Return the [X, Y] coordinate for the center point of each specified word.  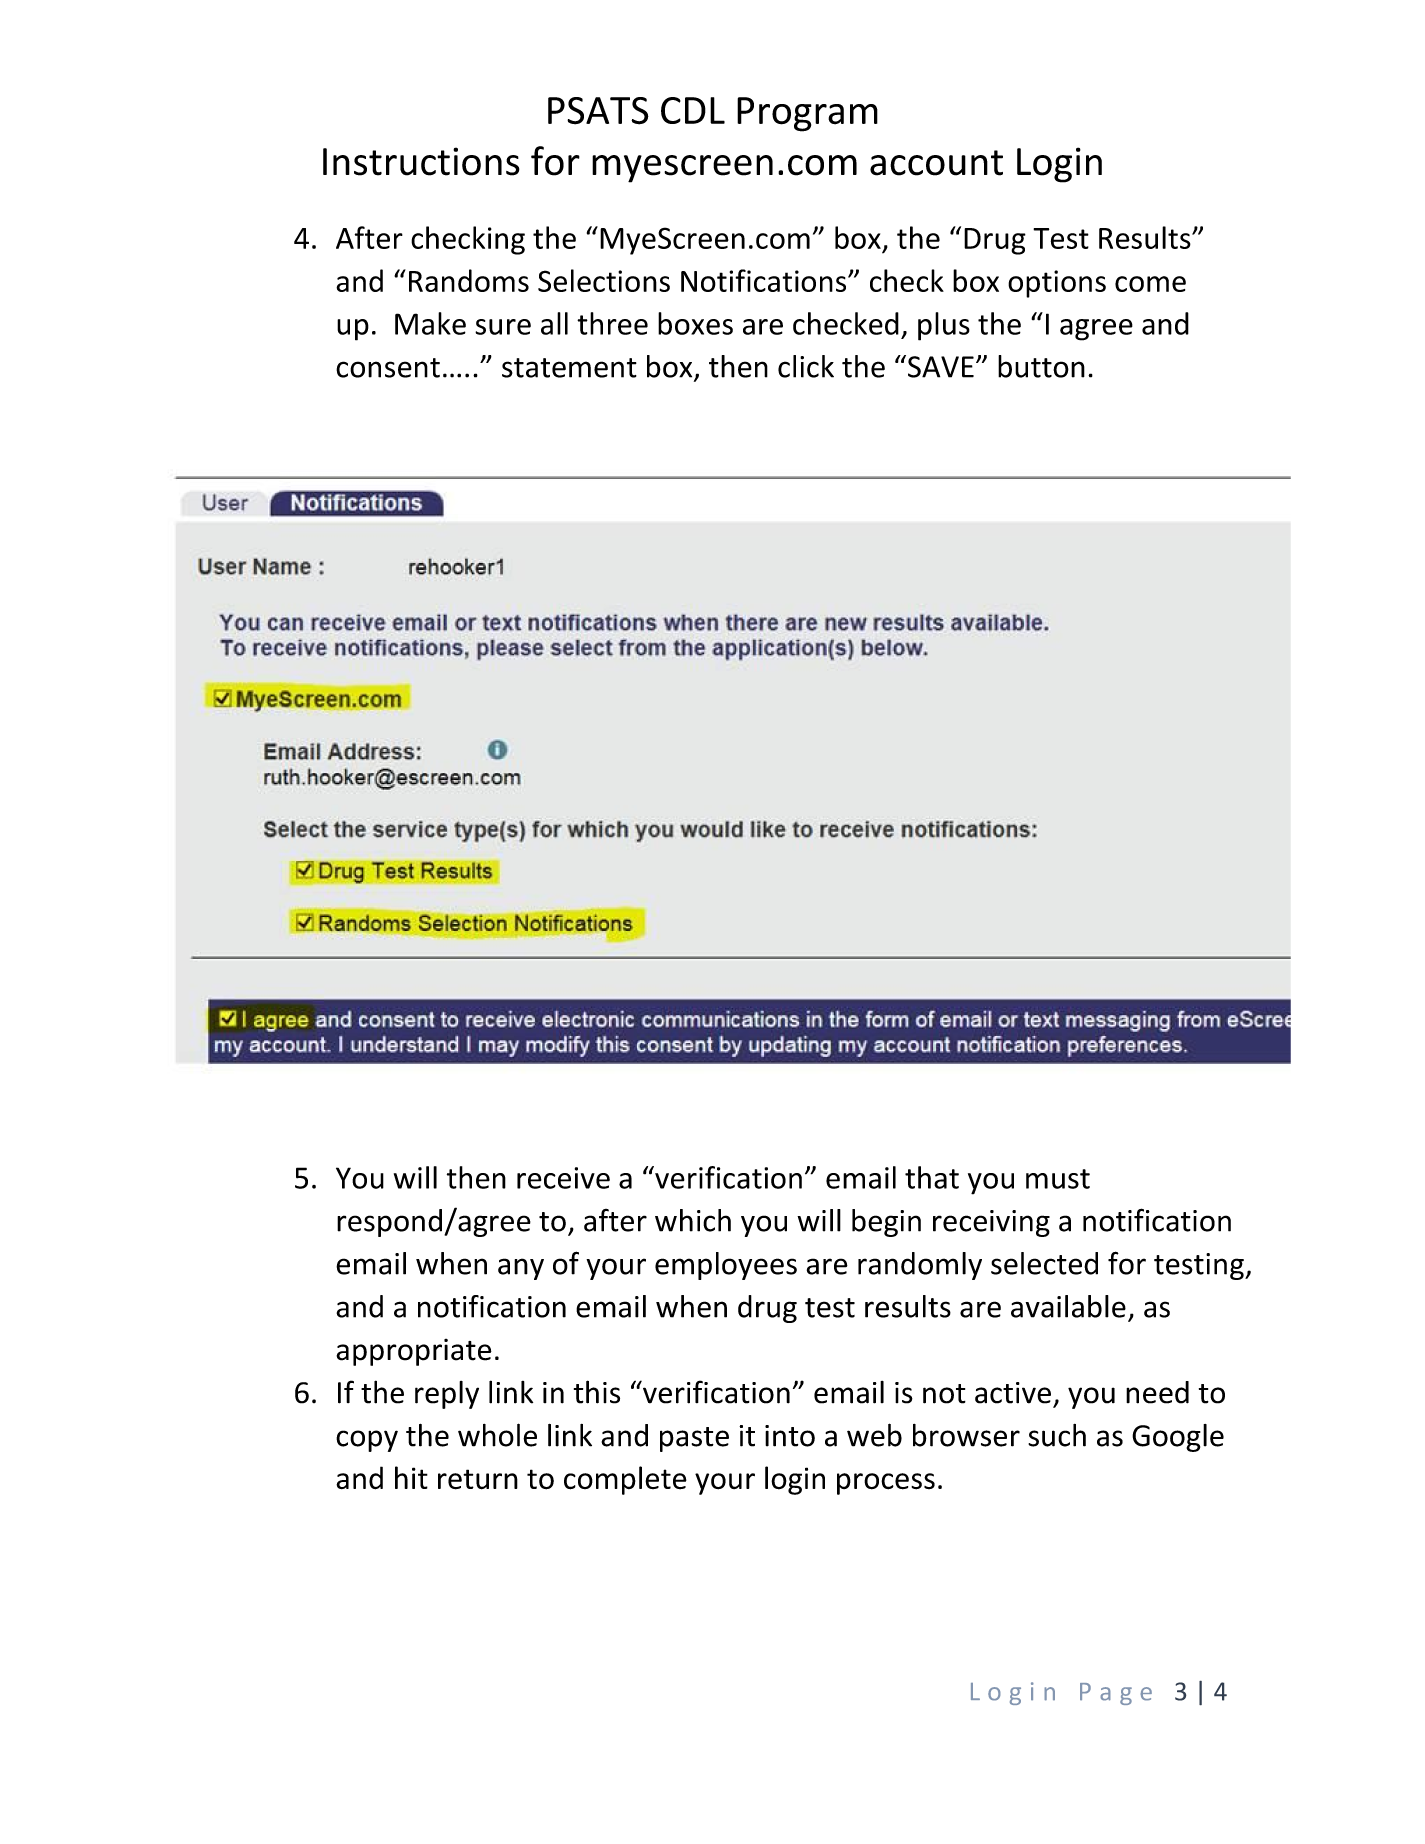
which [693, 1220]
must [1058, 1179]
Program [807, 114]
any [521, 1269]
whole [497, 1435]
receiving [991, 1223]
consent [388, 368]
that [932, 1177]
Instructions [421, 161]
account [936, 163]
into [790, 1436]
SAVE [941, 367]
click [806, 366]
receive [563, 1178]
